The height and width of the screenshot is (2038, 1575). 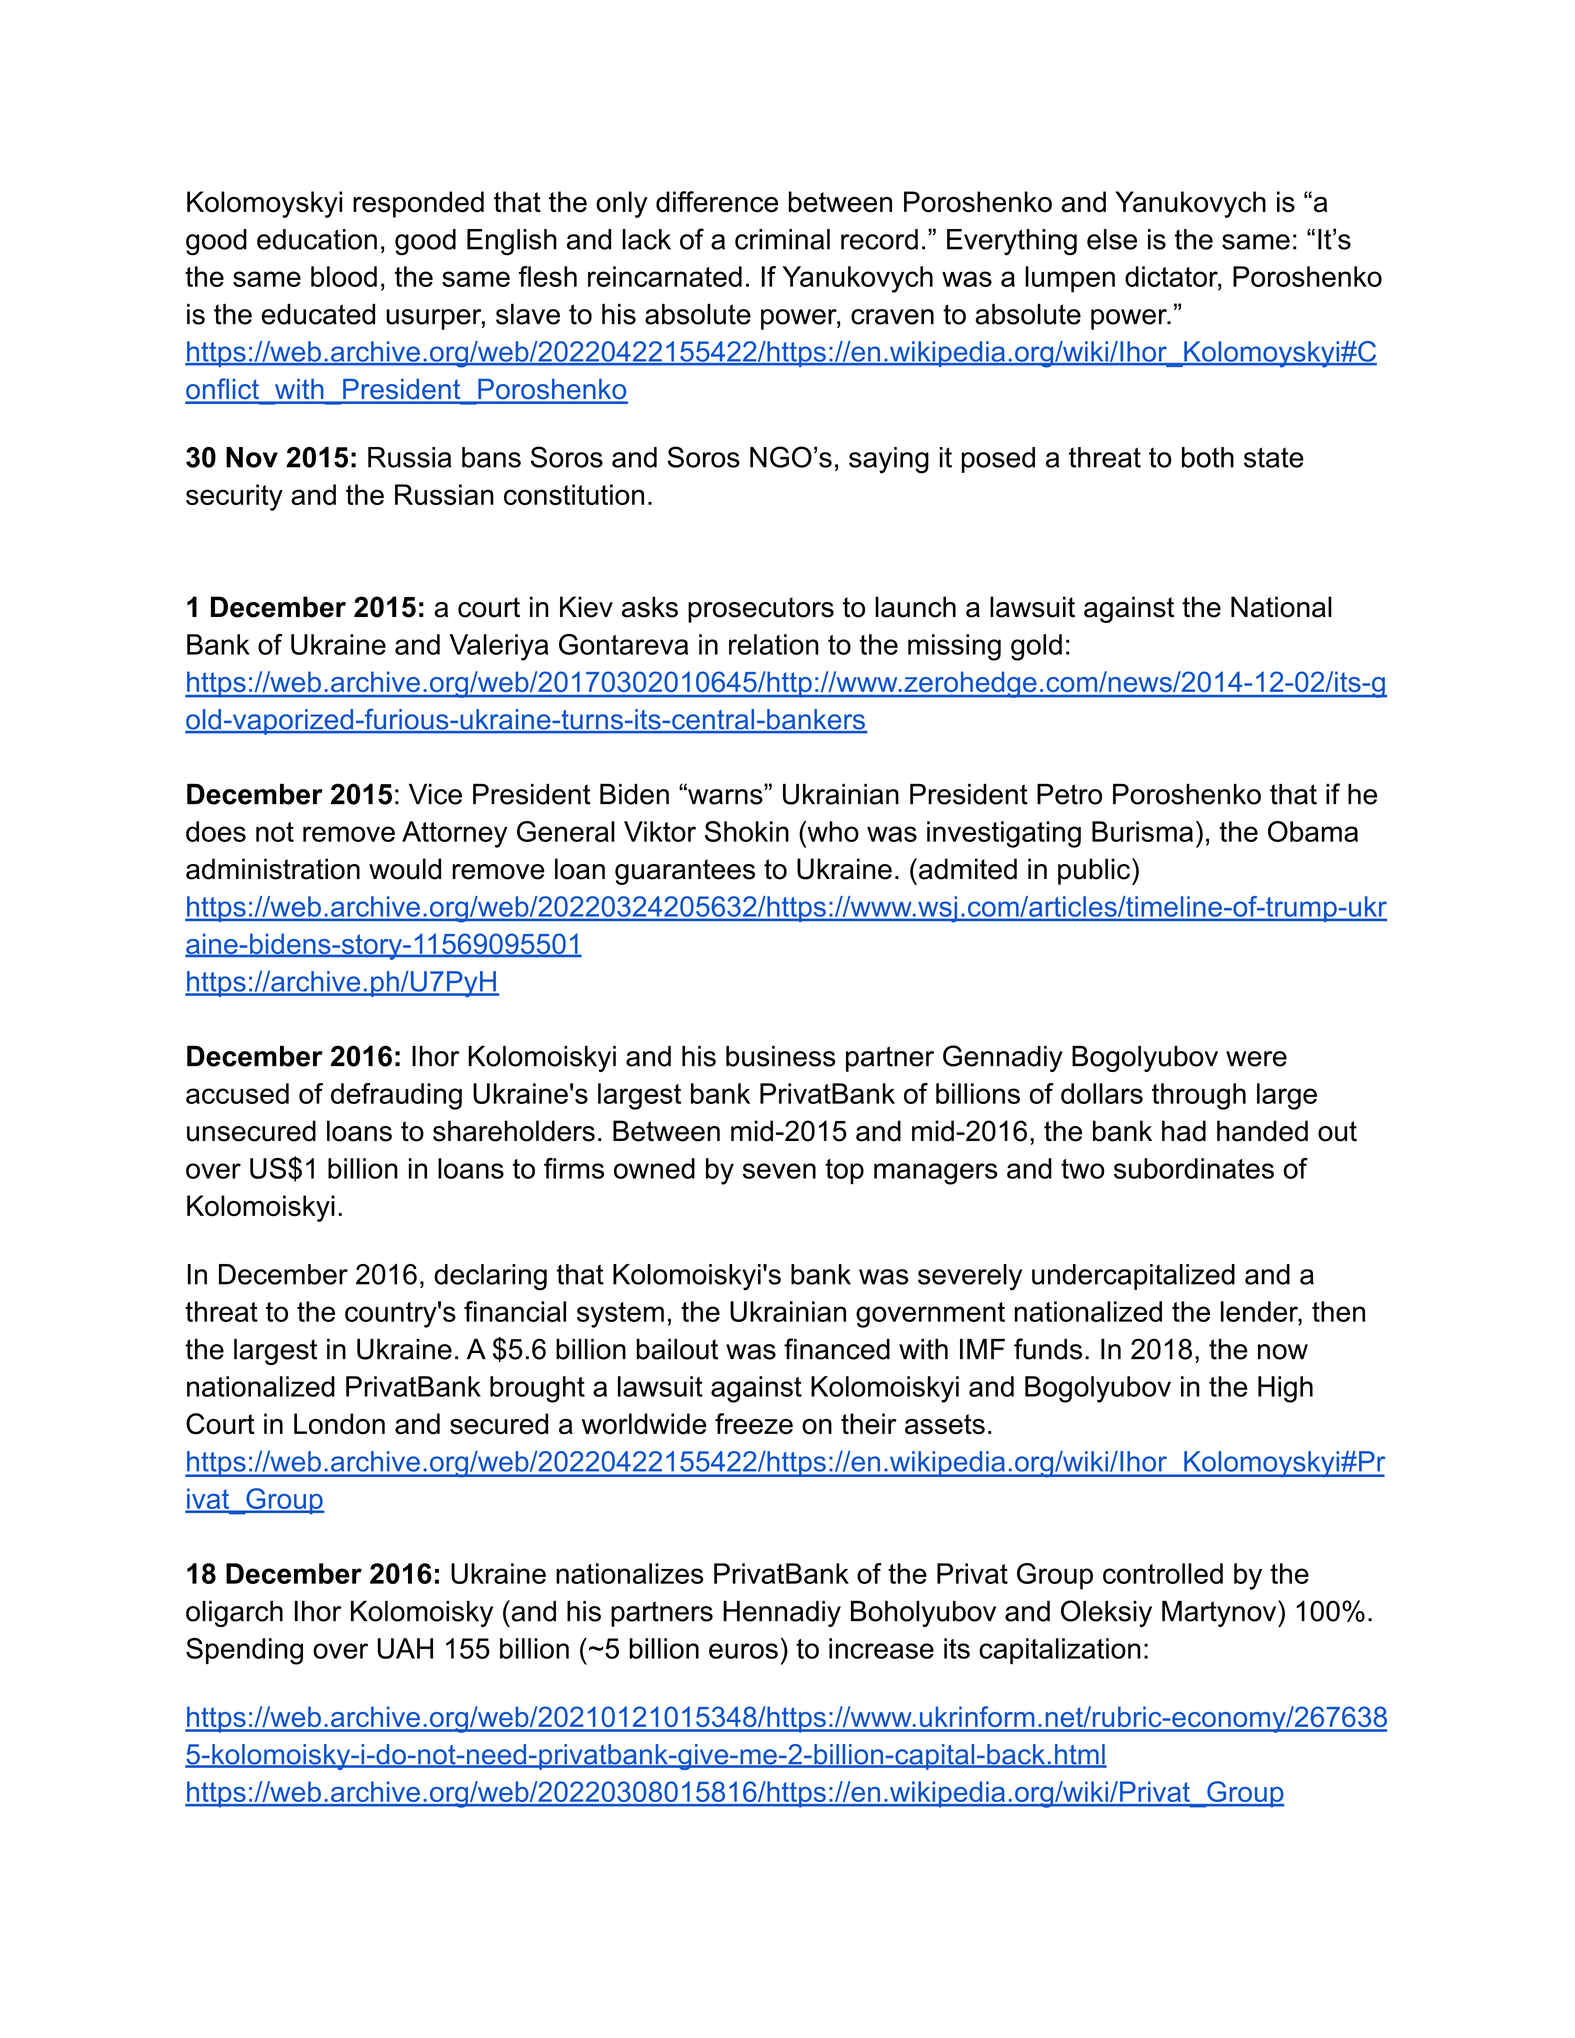 What do you see at coordinates (234, 1614) in the screenshot?
I see `oligarch` at bounding box center [234, 1614].
